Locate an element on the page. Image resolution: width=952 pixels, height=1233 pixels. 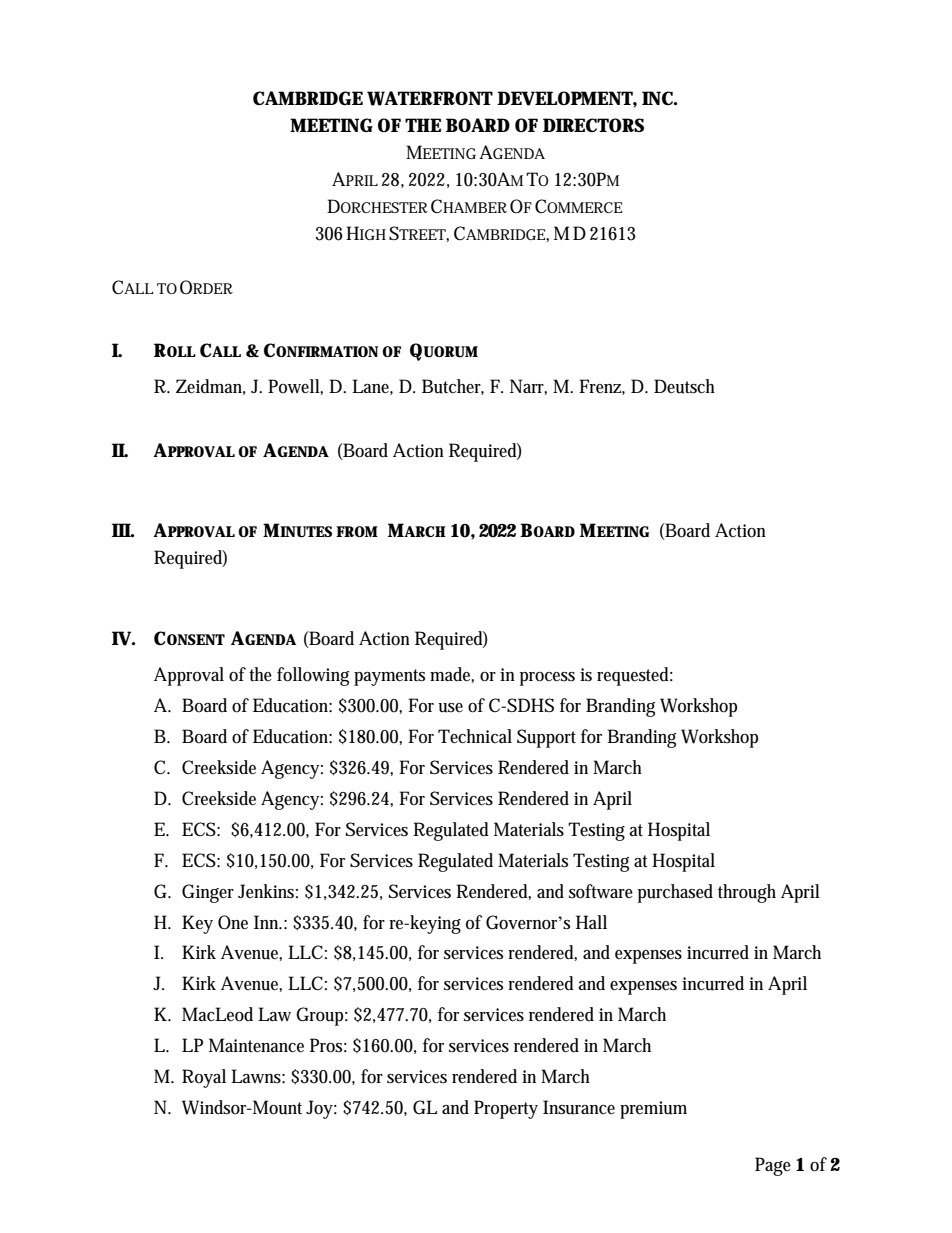
Support is located at coordinates (546, 738).
